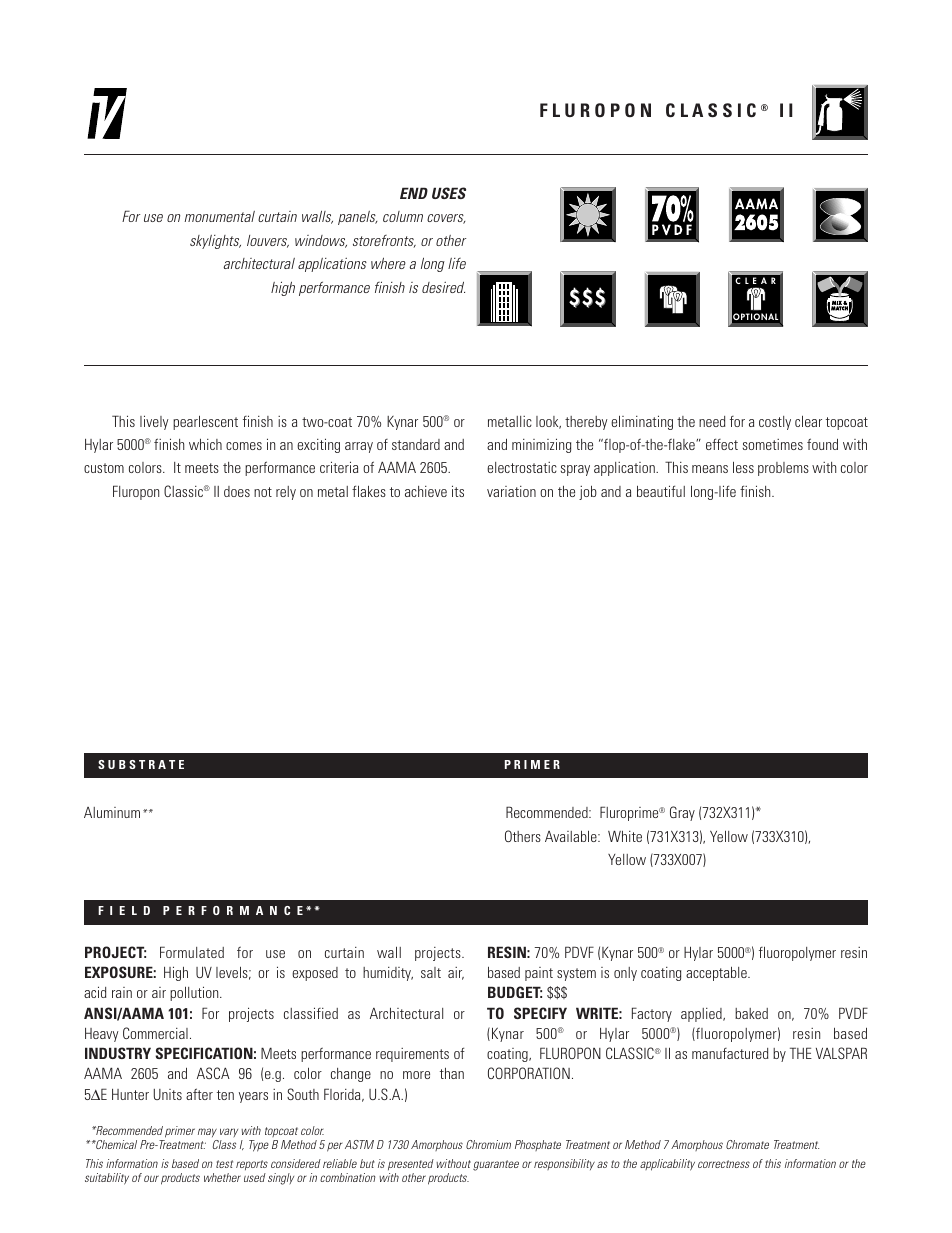  What do you see at coordinates (682, 813) in the screenshot?
I see `Gray` at bounding box center [682, 813].
